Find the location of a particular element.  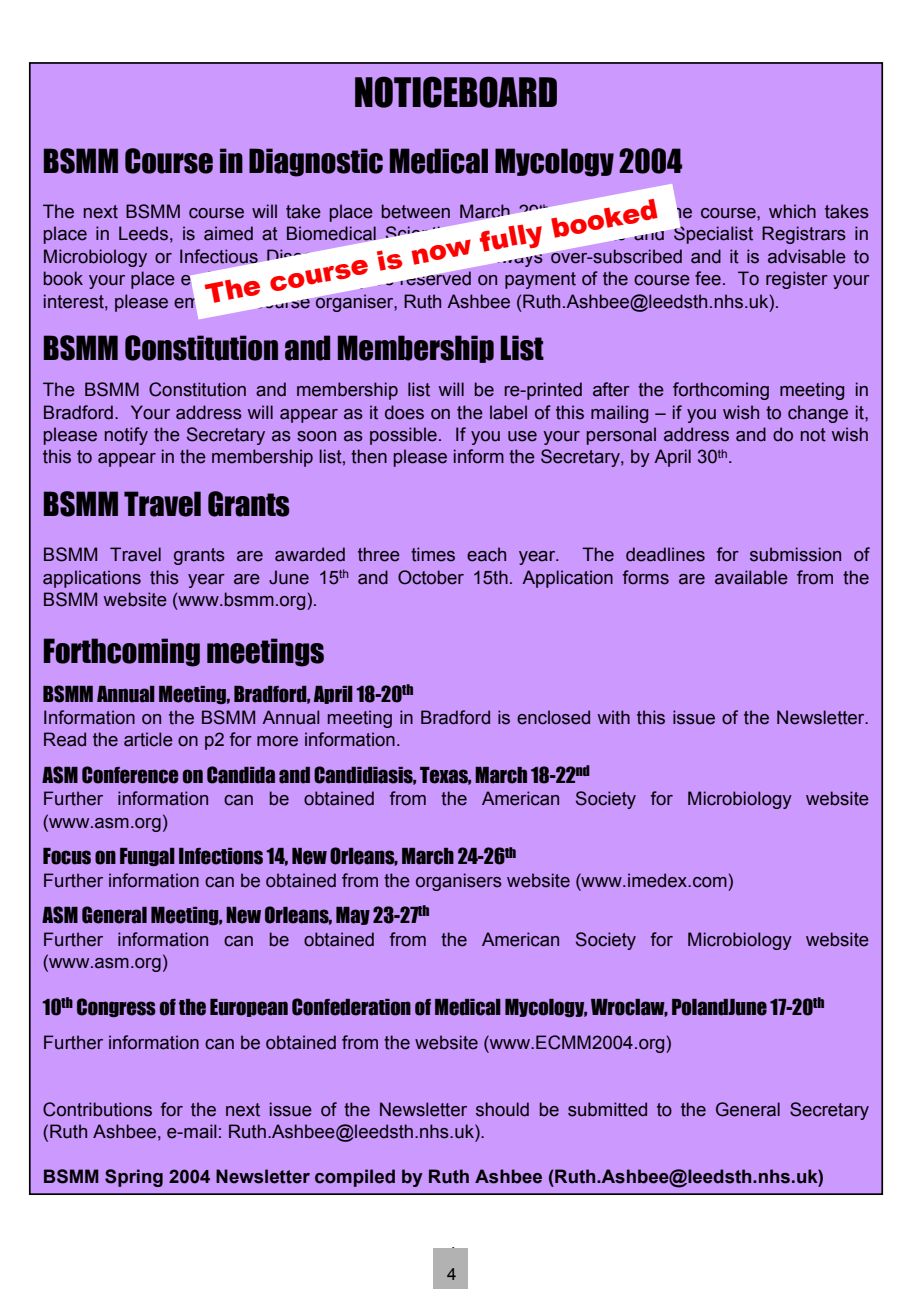

possible is located at coordinates (403, 436).
